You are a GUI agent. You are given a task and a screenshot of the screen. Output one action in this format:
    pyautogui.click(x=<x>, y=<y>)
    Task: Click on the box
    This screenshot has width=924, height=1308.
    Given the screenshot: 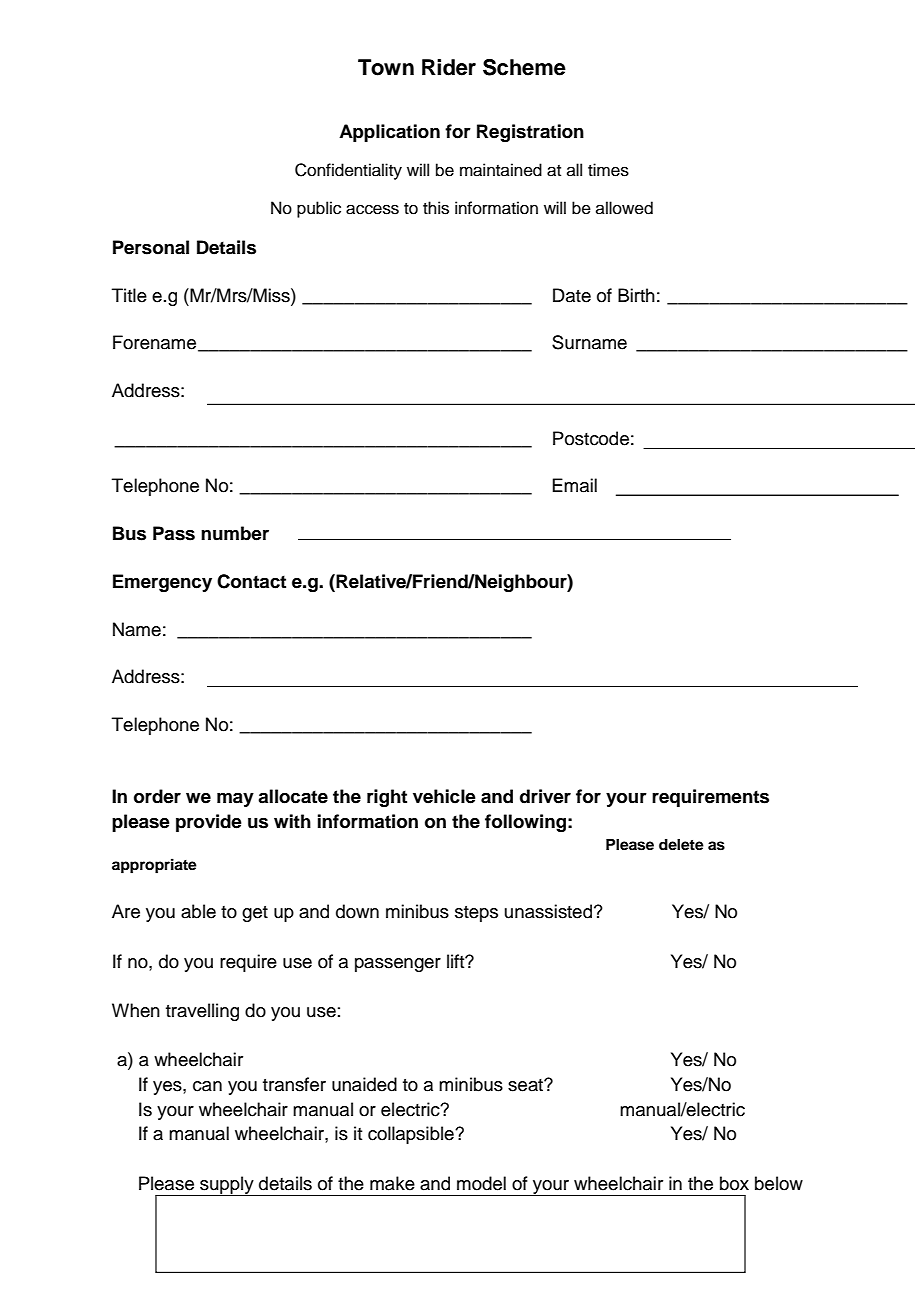 What is the action you would take?
    pyautogui.click(x=734, y=1183)
